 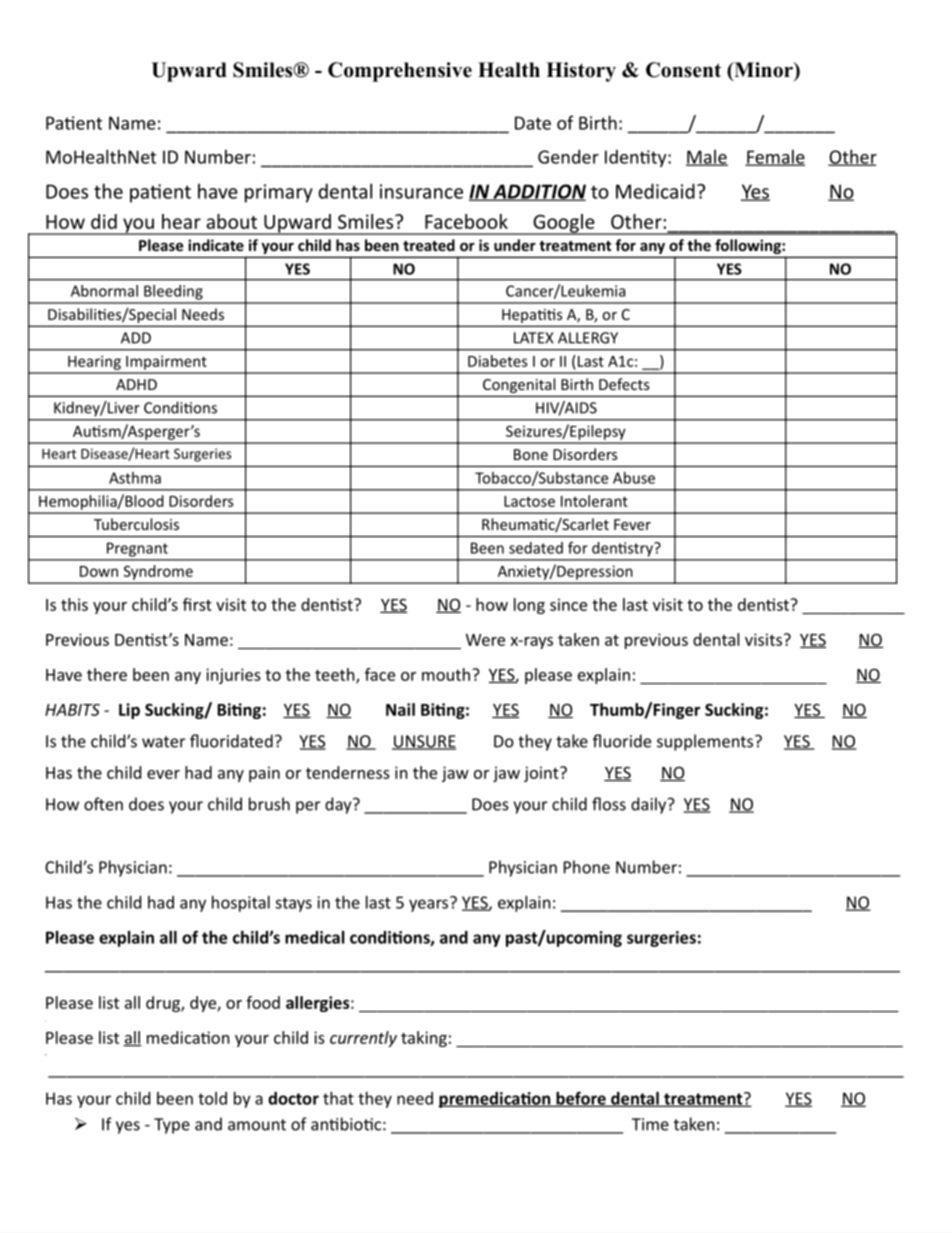 I want to click on treated, so click(x=429, y=245).
